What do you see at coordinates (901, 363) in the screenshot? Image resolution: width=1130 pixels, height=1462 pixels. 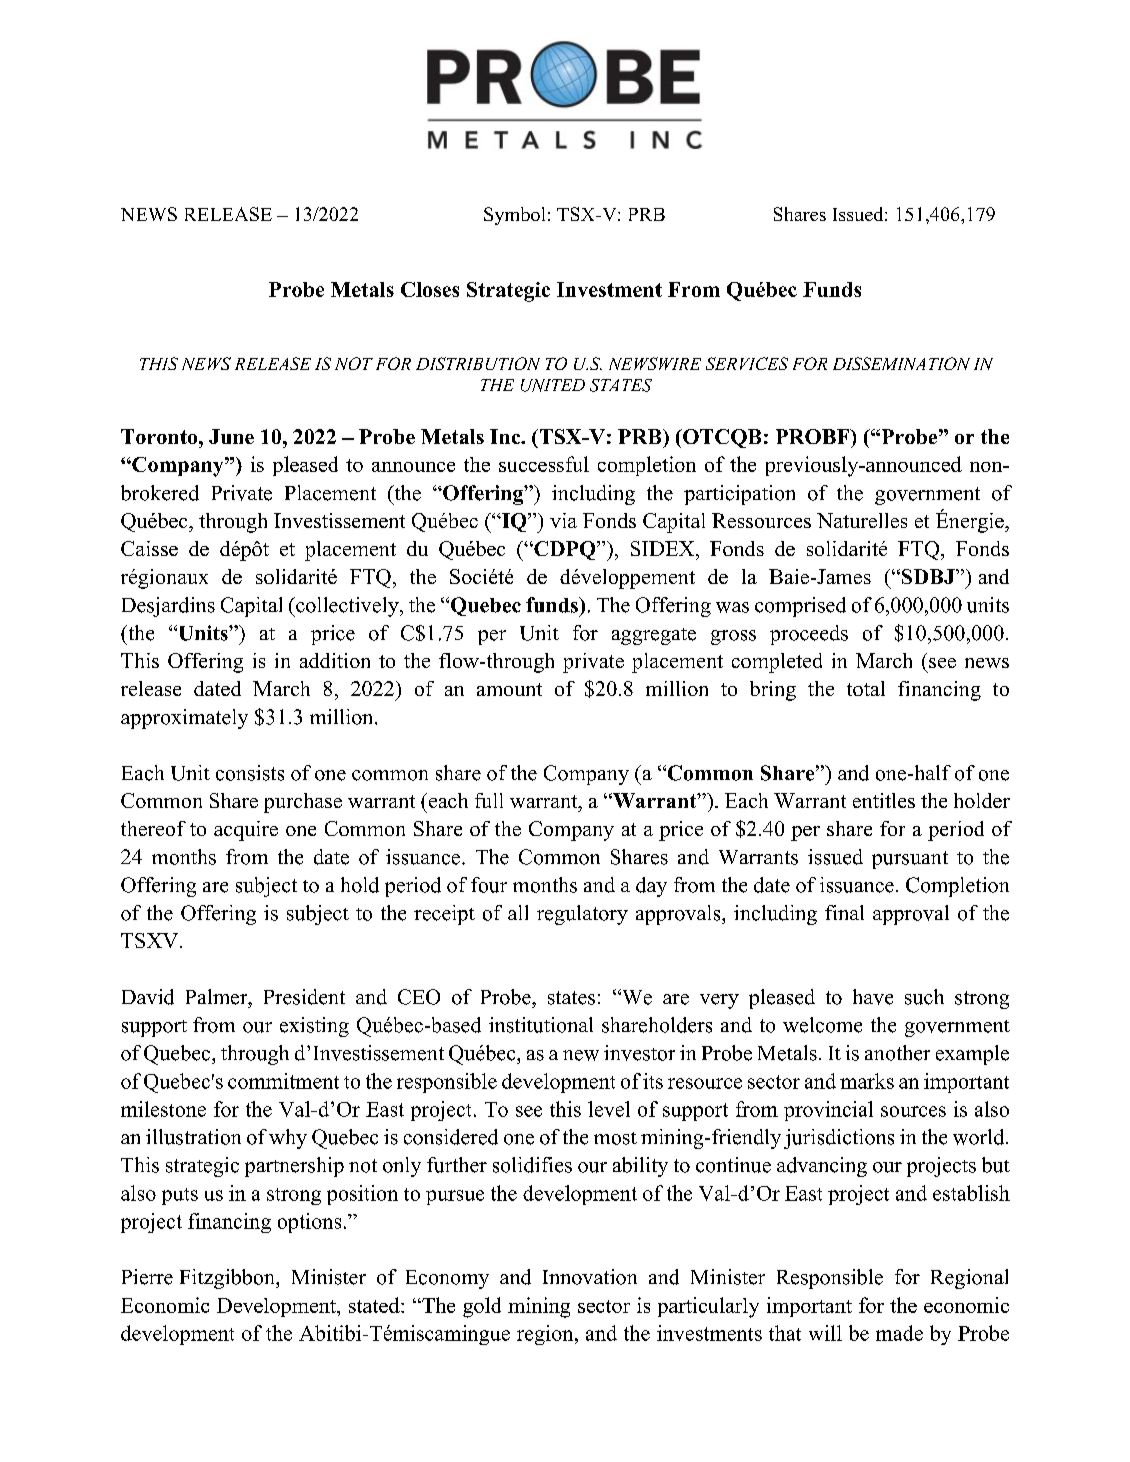 I see `DISSEMINATION` at bounding box center [901, 363].
